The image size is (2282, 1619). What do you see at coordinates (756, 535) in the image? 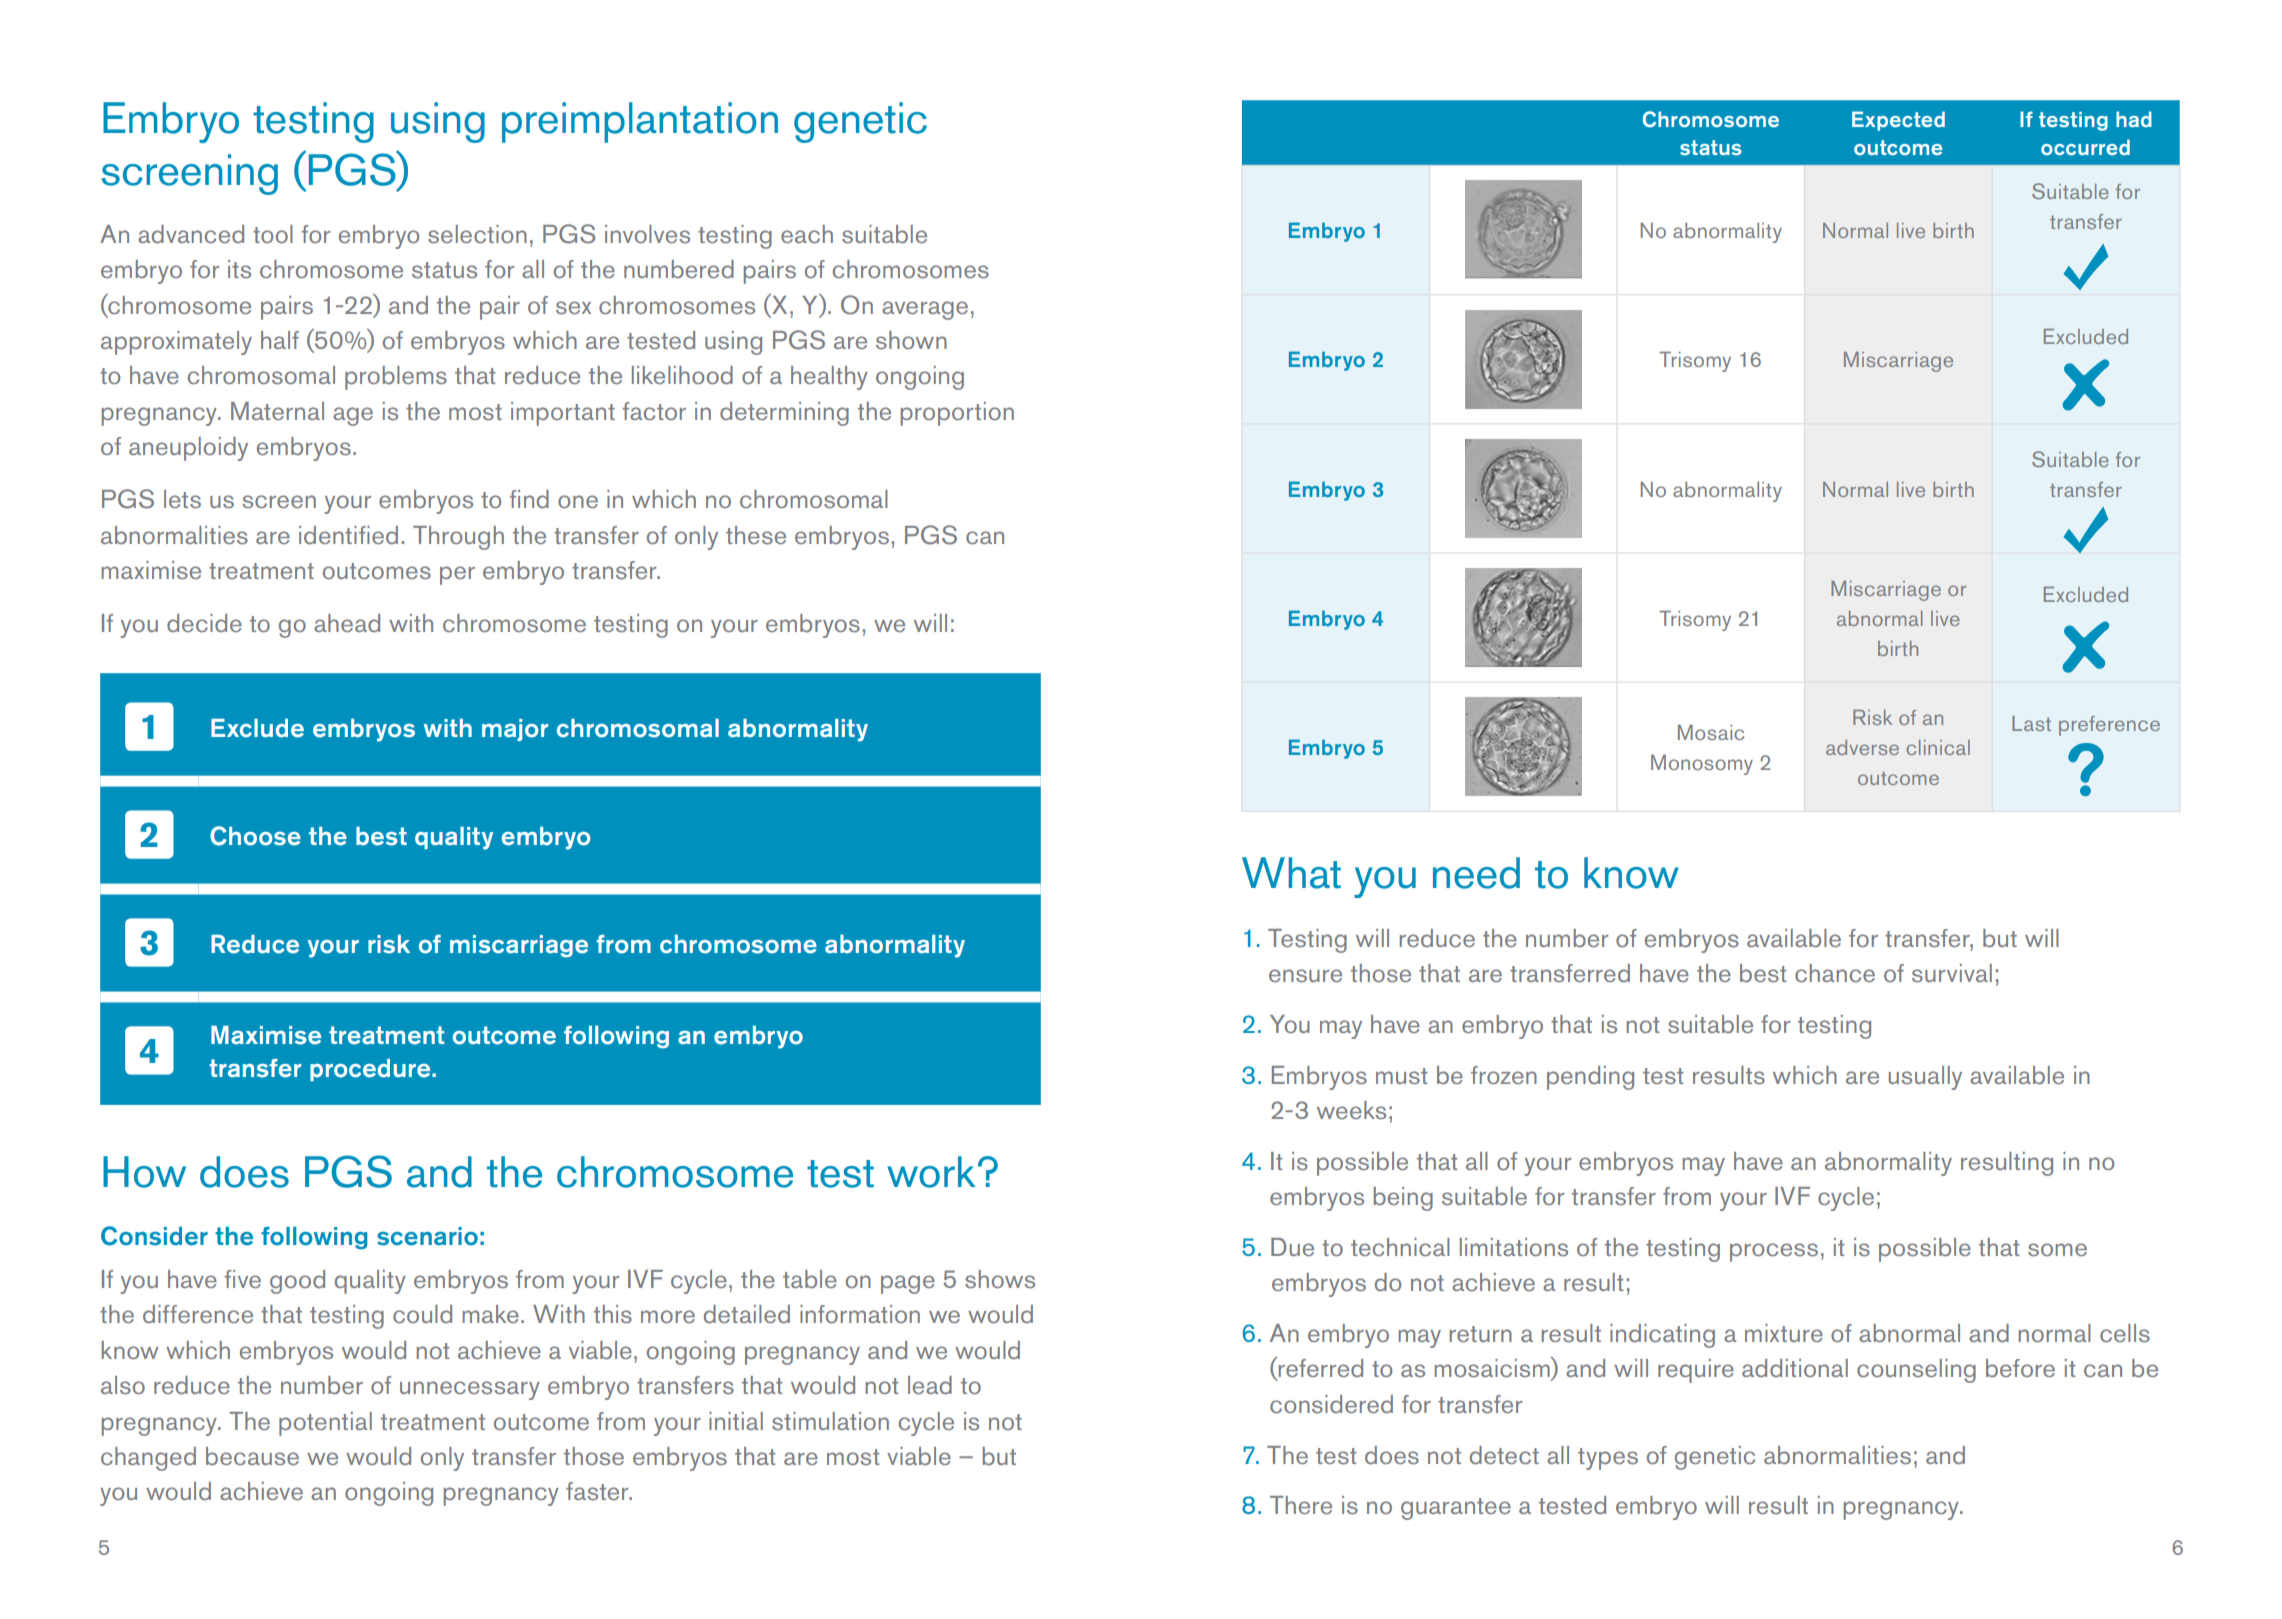
I see `these` at bounding box center [756, 535].
